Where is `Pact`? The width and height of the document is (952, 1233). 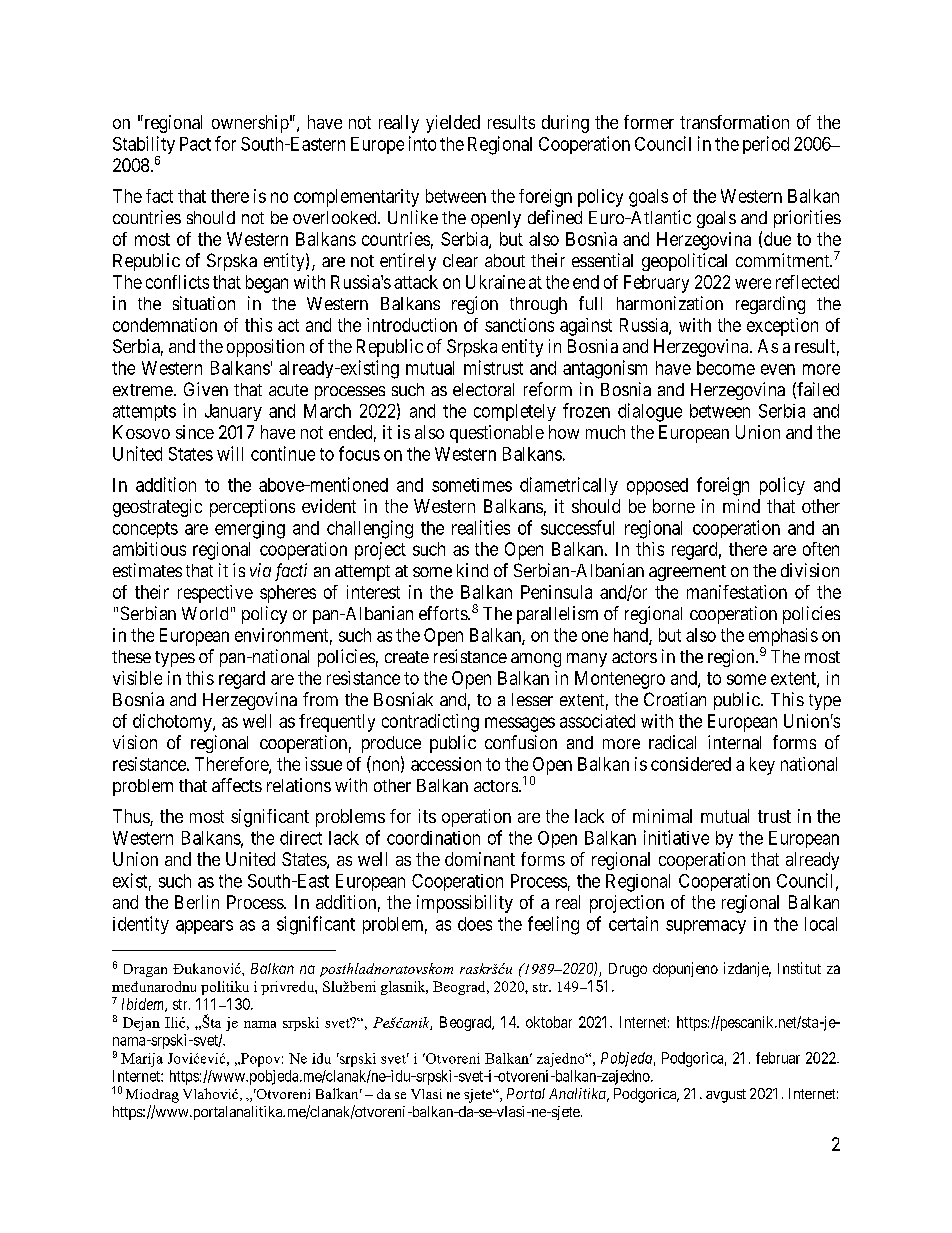 Pact is located at coordinates (195, 144).
